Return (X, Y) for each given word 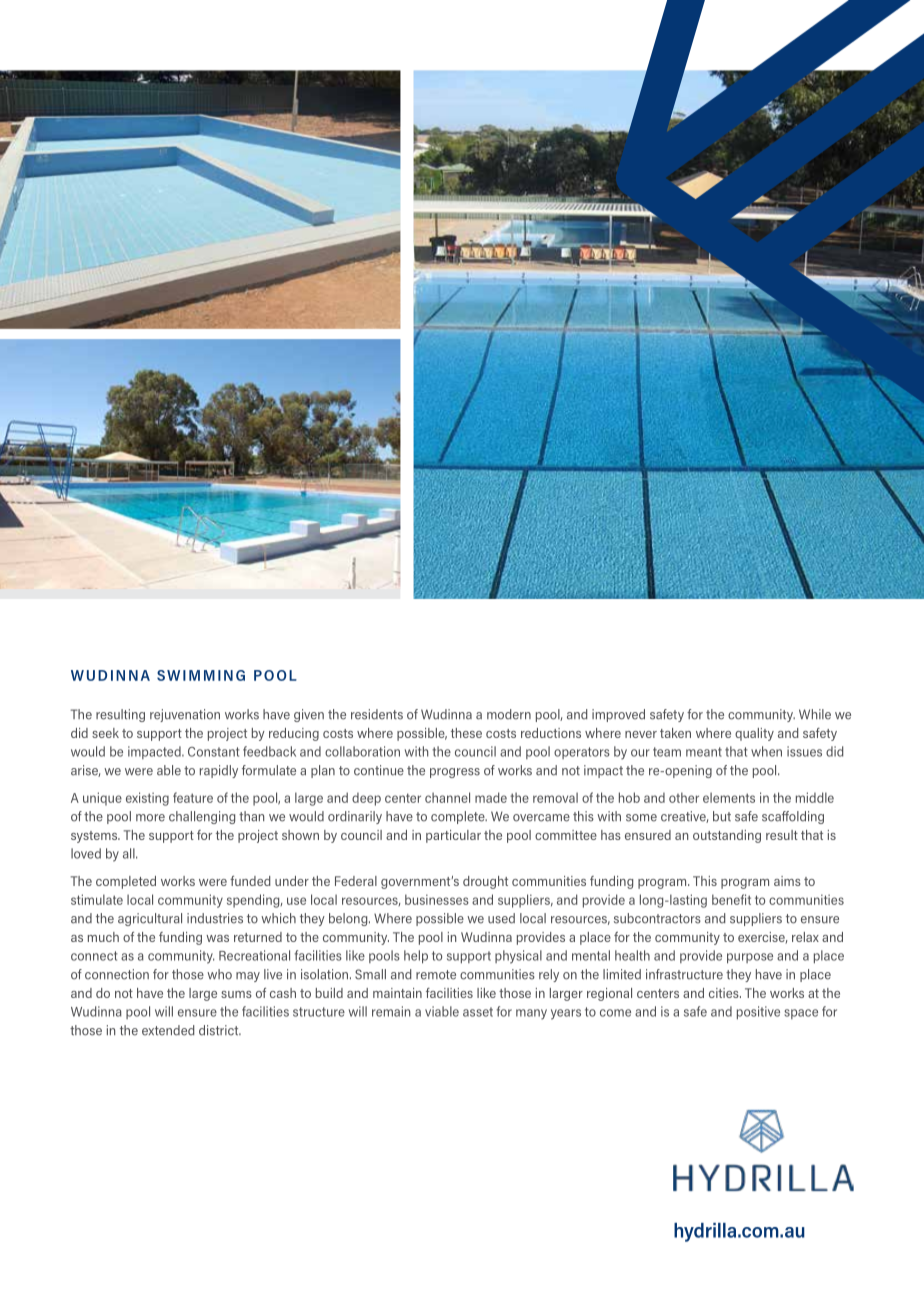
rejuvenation (185, 715)
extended (168, 1030)
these (466, 733)
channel (447, 797)
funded (250, 881)
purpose (750, 958)
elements (729, 797)
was (217, 938)
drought (485, 882)
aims (787, 881)
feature (193, 797)
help (416, 957)
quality (754, 734)
